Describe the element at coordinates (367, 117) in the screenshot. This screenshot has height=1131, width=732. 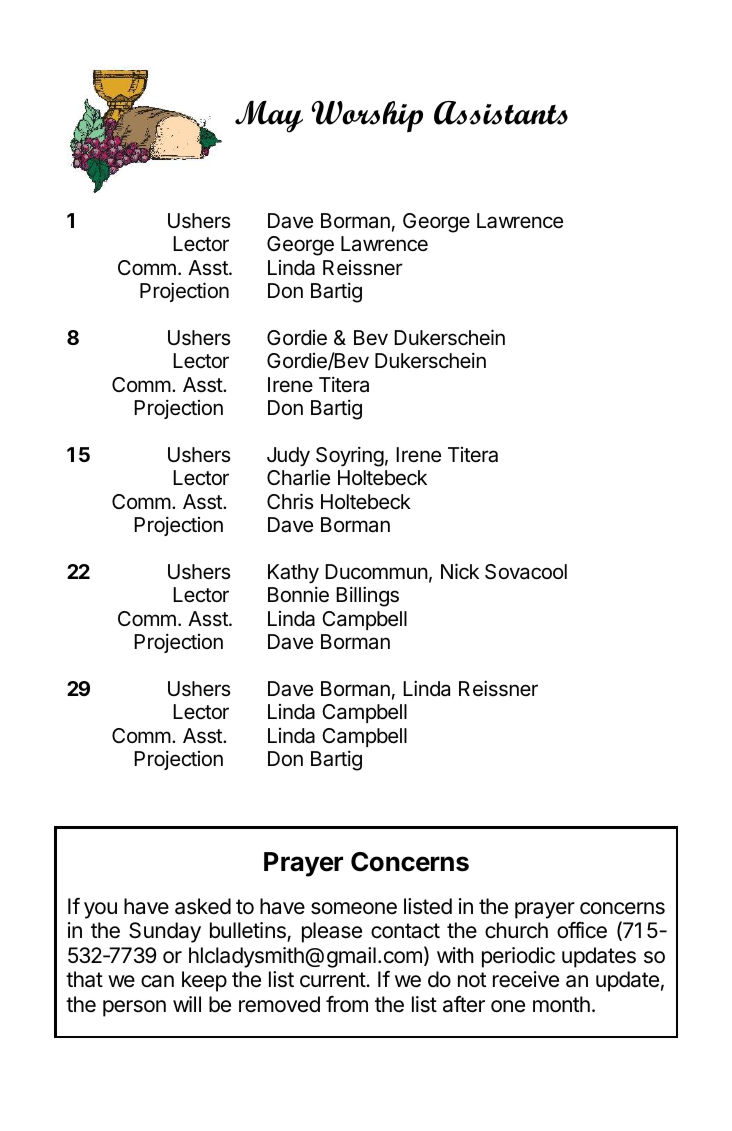
I see `Worship` at that location.
